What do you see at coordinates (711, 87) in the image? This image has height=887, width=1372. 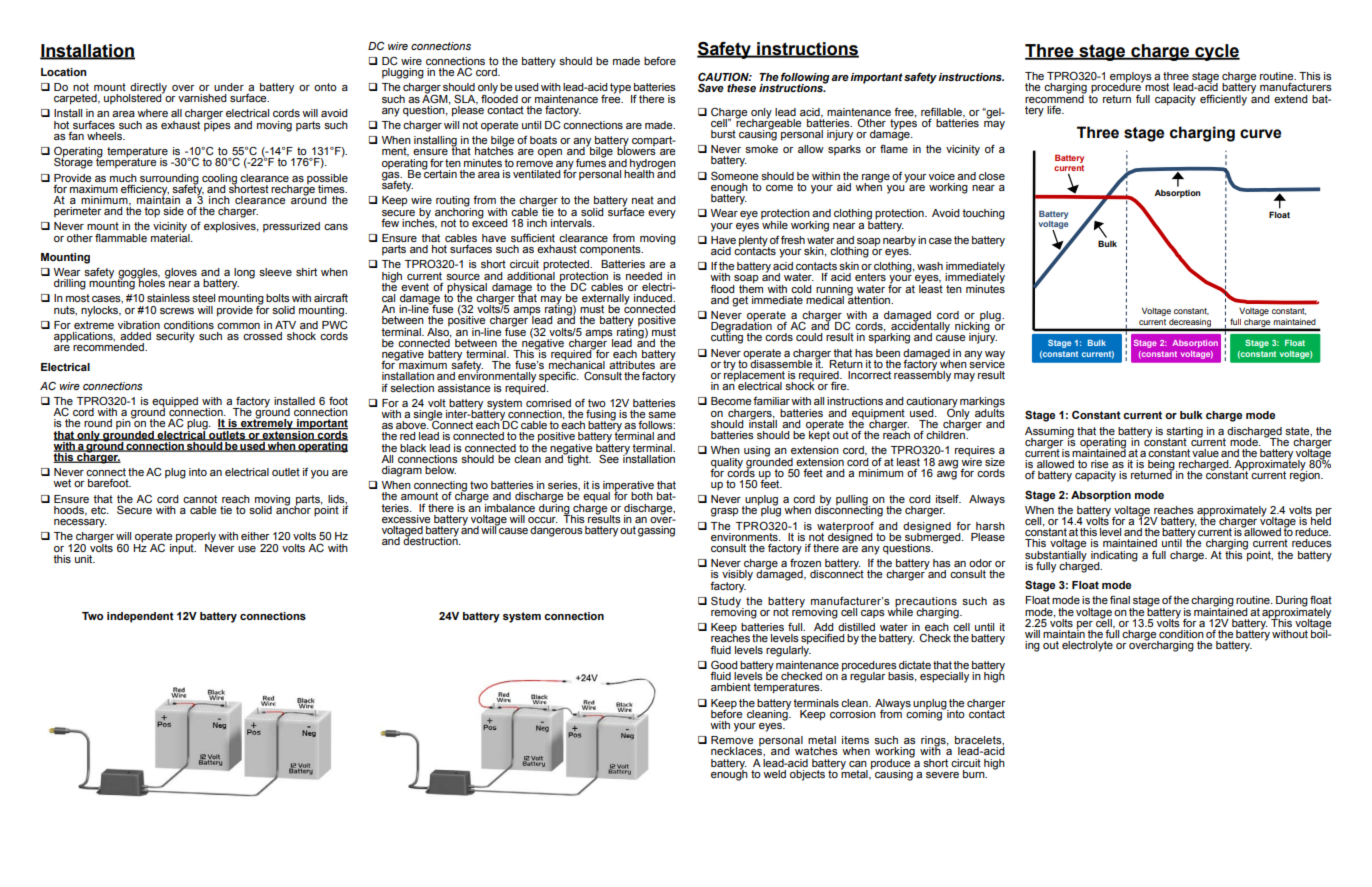 I see `Save` at bounding box center [711, 87].
